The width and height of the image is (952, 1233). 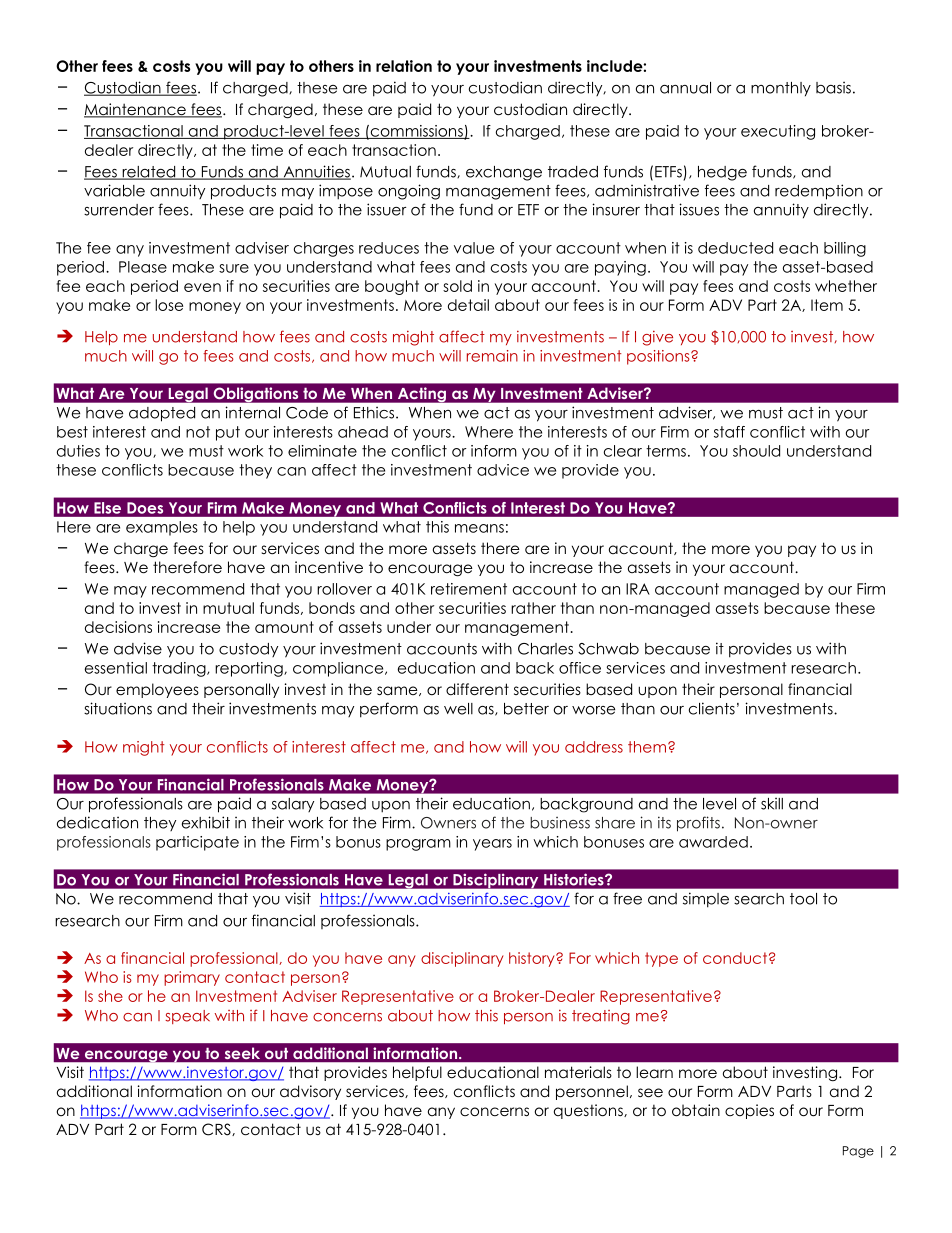 I want to click on years, so click(x=492, y=845).
